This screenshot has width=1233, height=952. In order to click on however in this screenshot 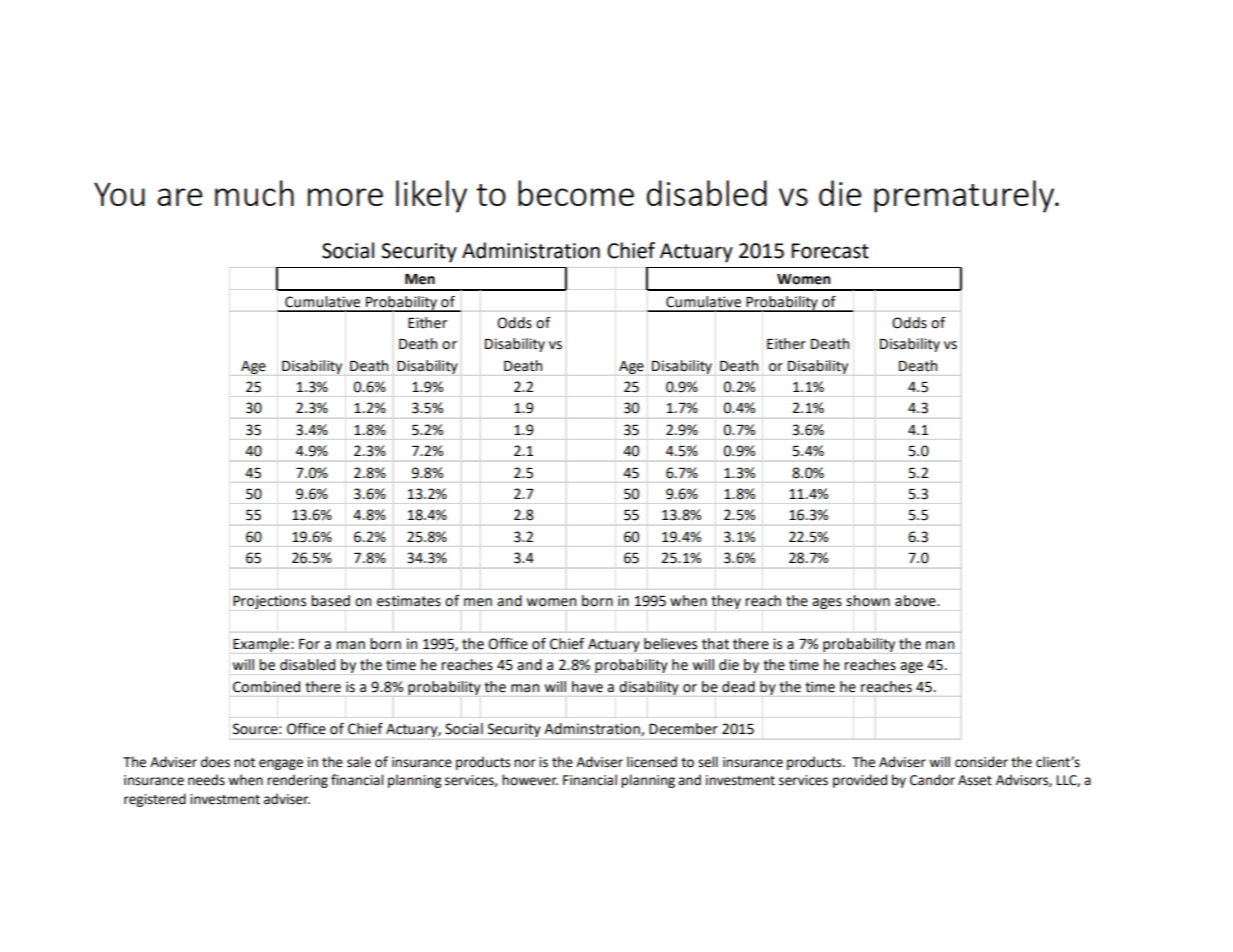, I will do `click(530, 780)`.
